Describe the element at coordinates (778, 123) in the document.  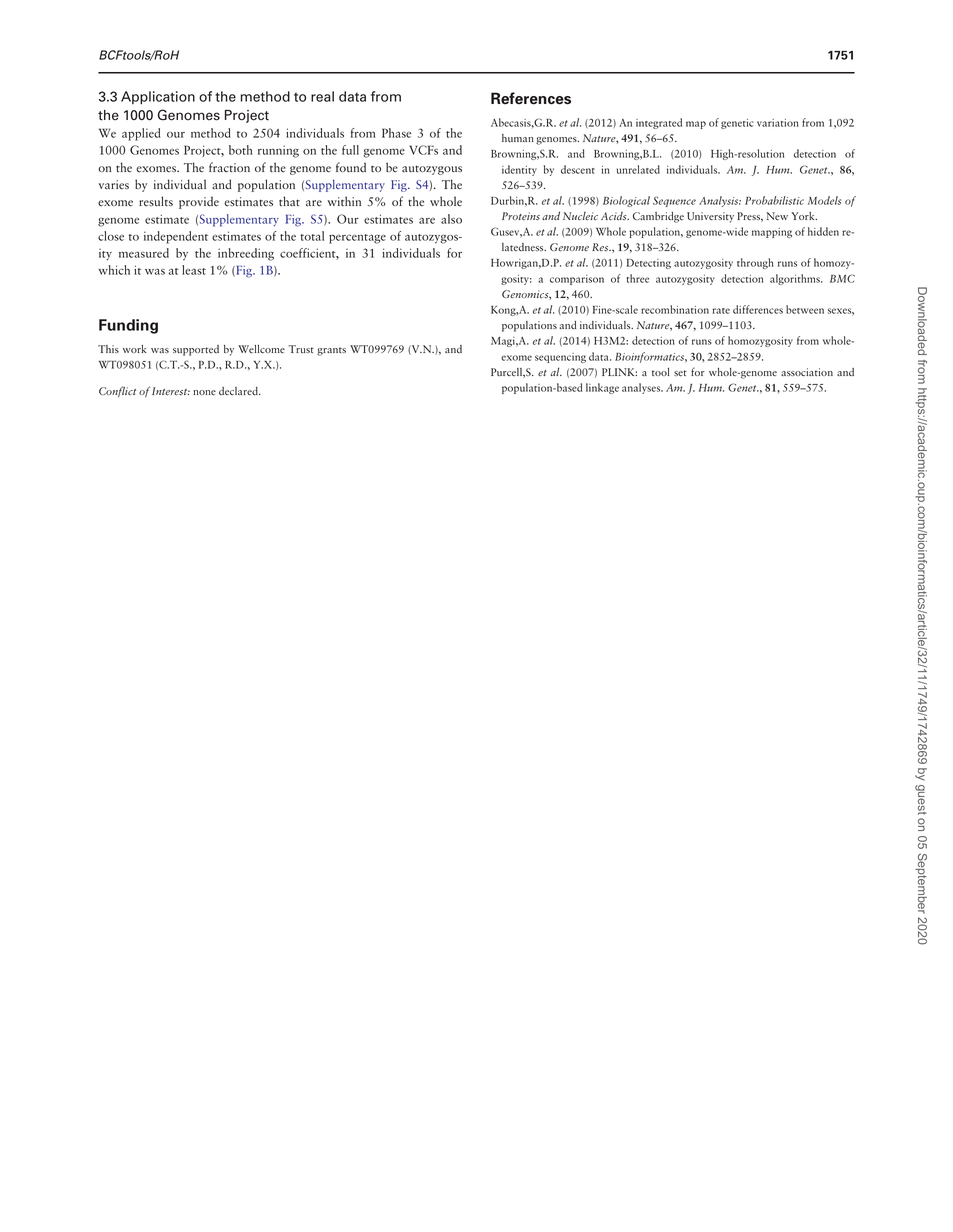
I see `variation` at that location.
